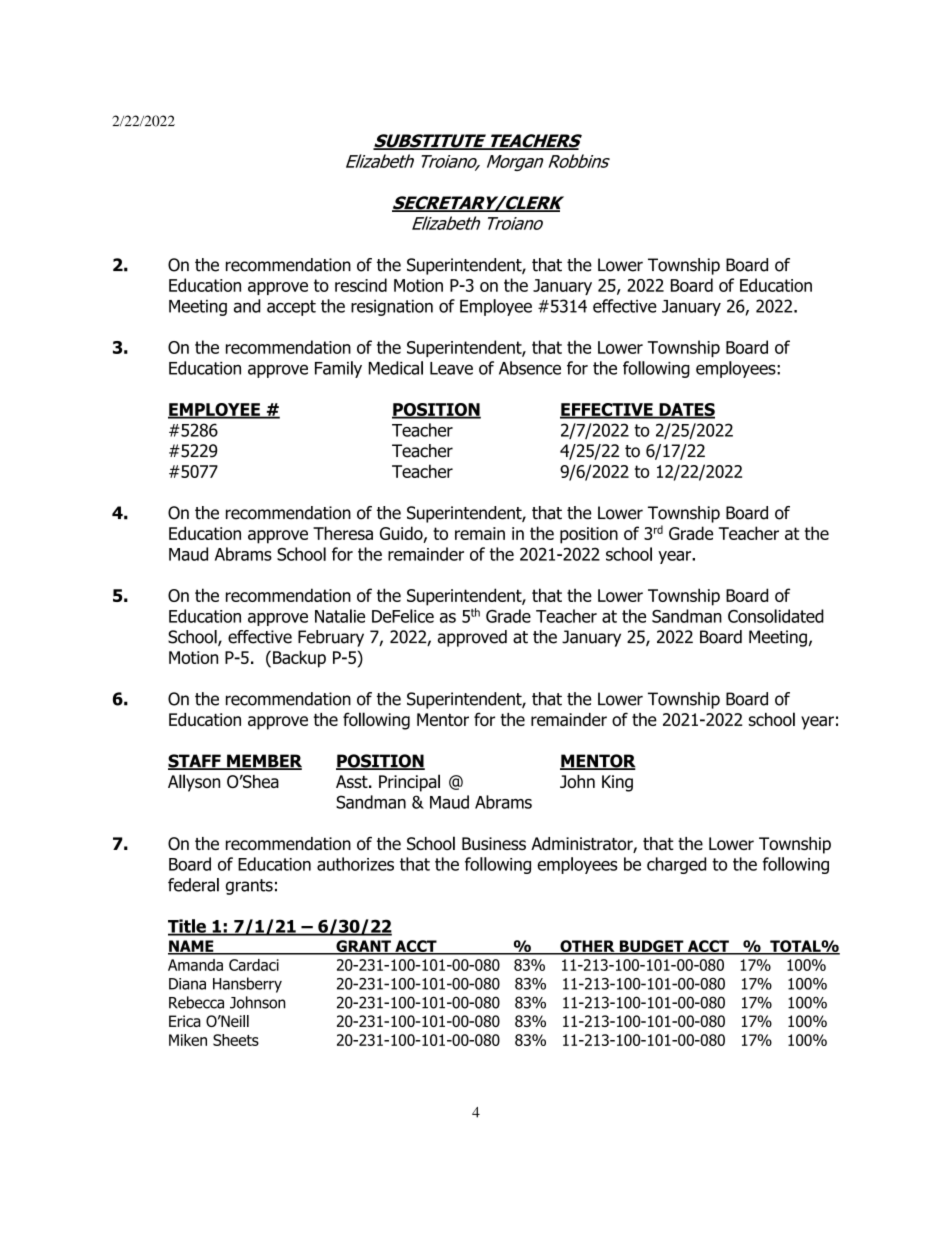 This document has height=1233, width=952. Describe the element at coordinates (338, 369) in the document. I see `Family` at that location.
